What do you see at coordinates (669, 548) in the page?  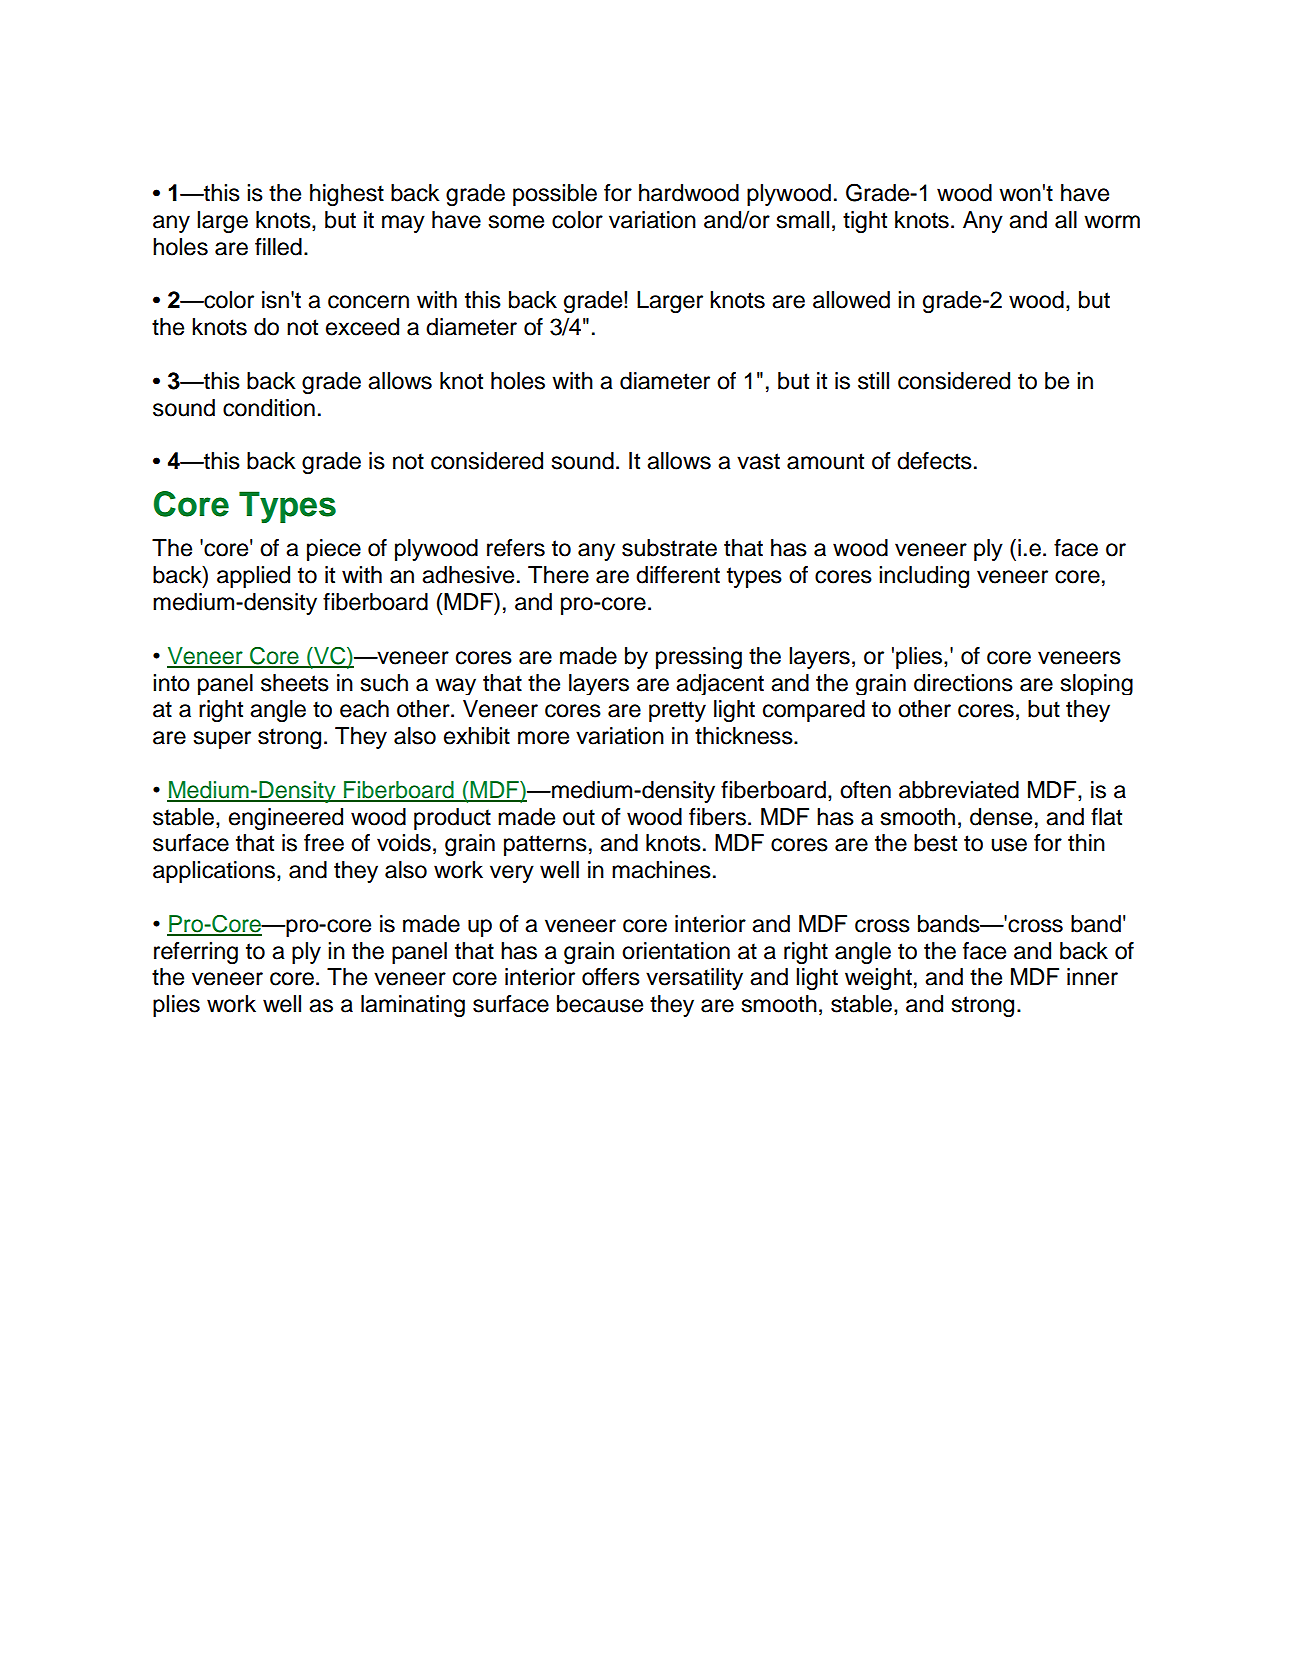 I see `substrate` at bounding box center [669, 548].
